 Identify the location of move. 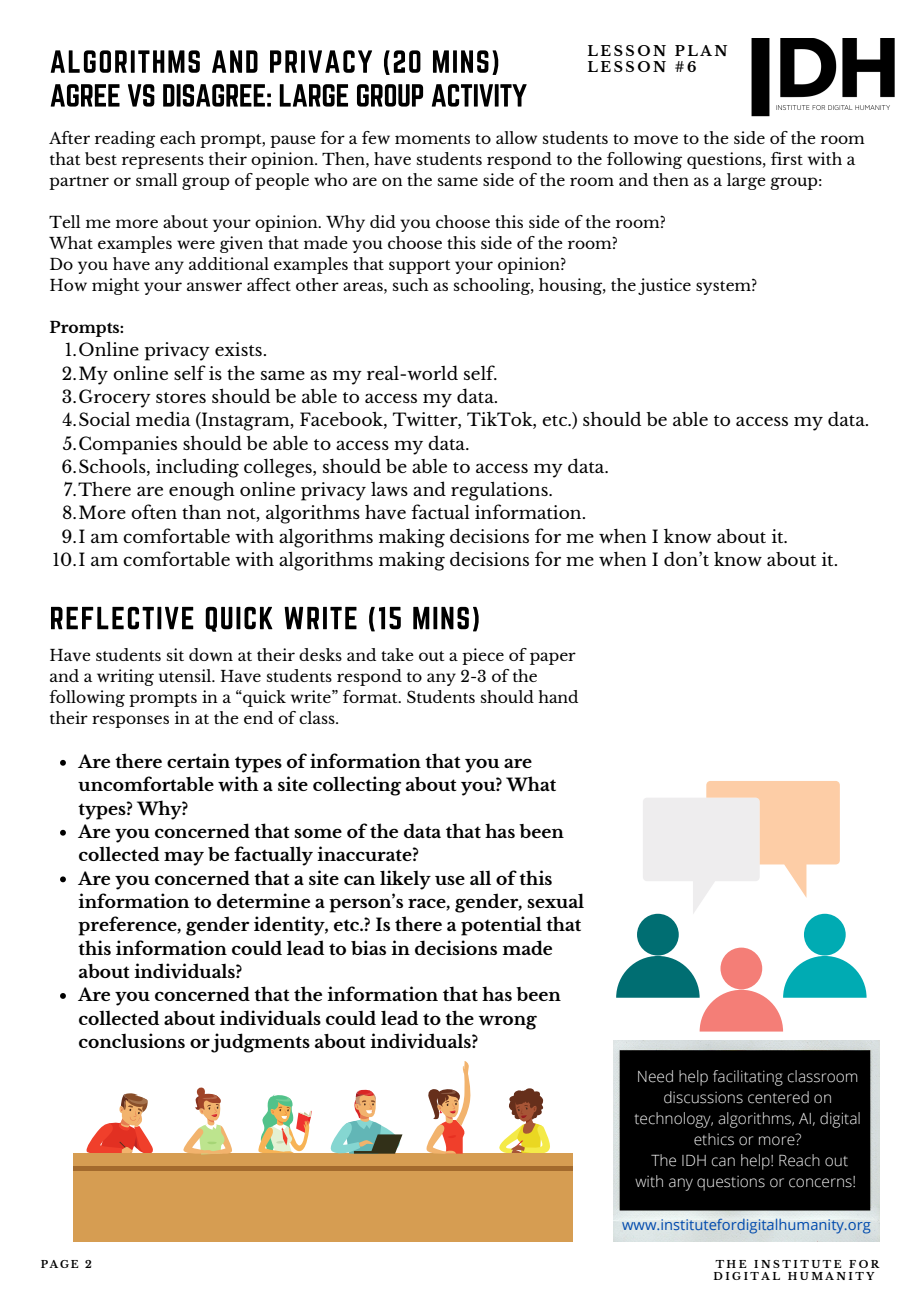
(656, 139).
